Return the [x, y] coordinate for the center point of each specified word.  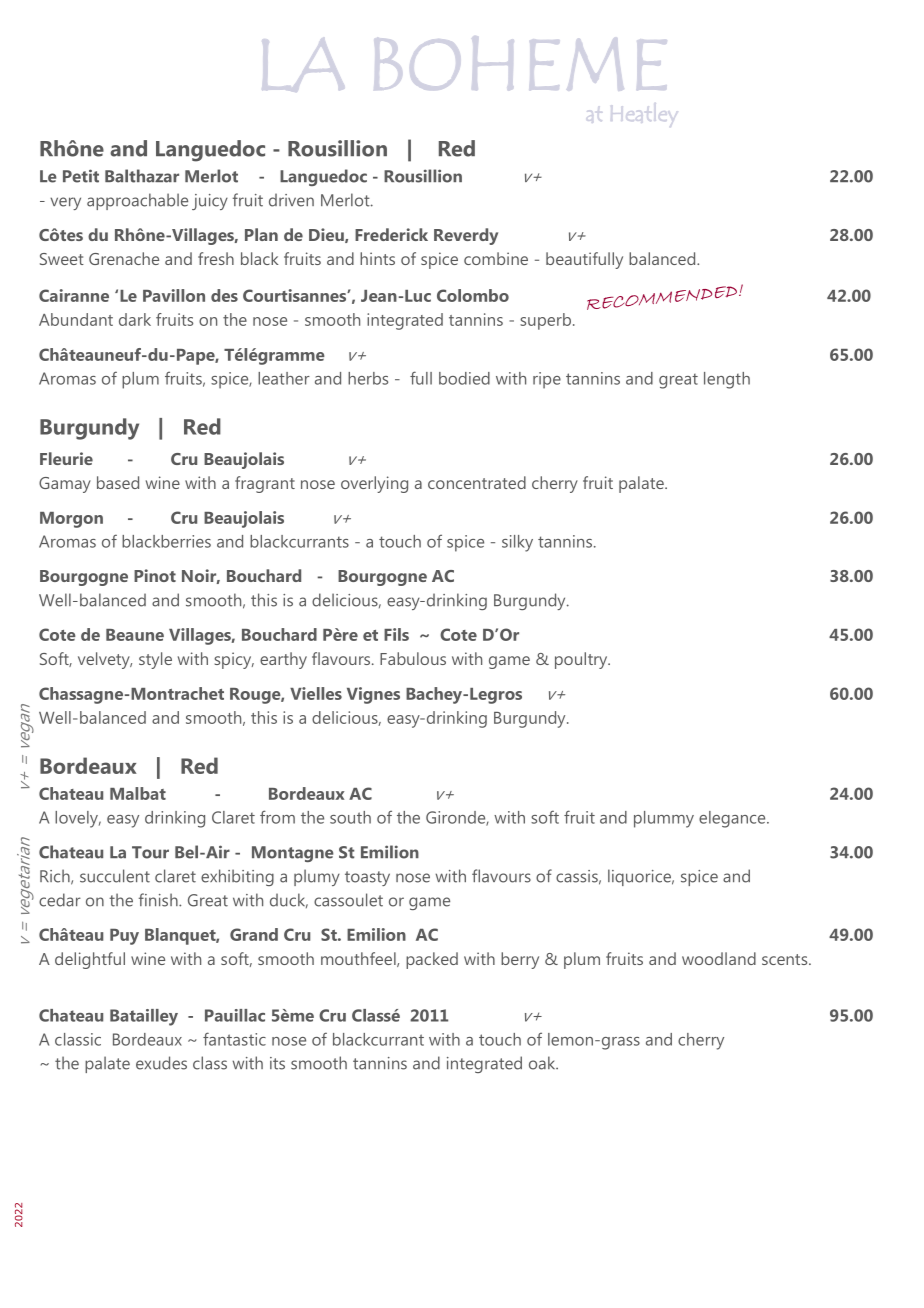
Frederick [391, 234]
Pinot [155, 575]
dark [135, 319]
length [727, 380]
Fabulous [413, 658]
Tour [150, 852]
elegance [733, 819]
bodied [464, 378]
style [155, 660]
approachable [137, 201]
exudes [161, 1063]
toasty [367, 878]
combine [496, 258]
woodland [719, 958]
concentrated [477, 482]
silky [517, 543]
